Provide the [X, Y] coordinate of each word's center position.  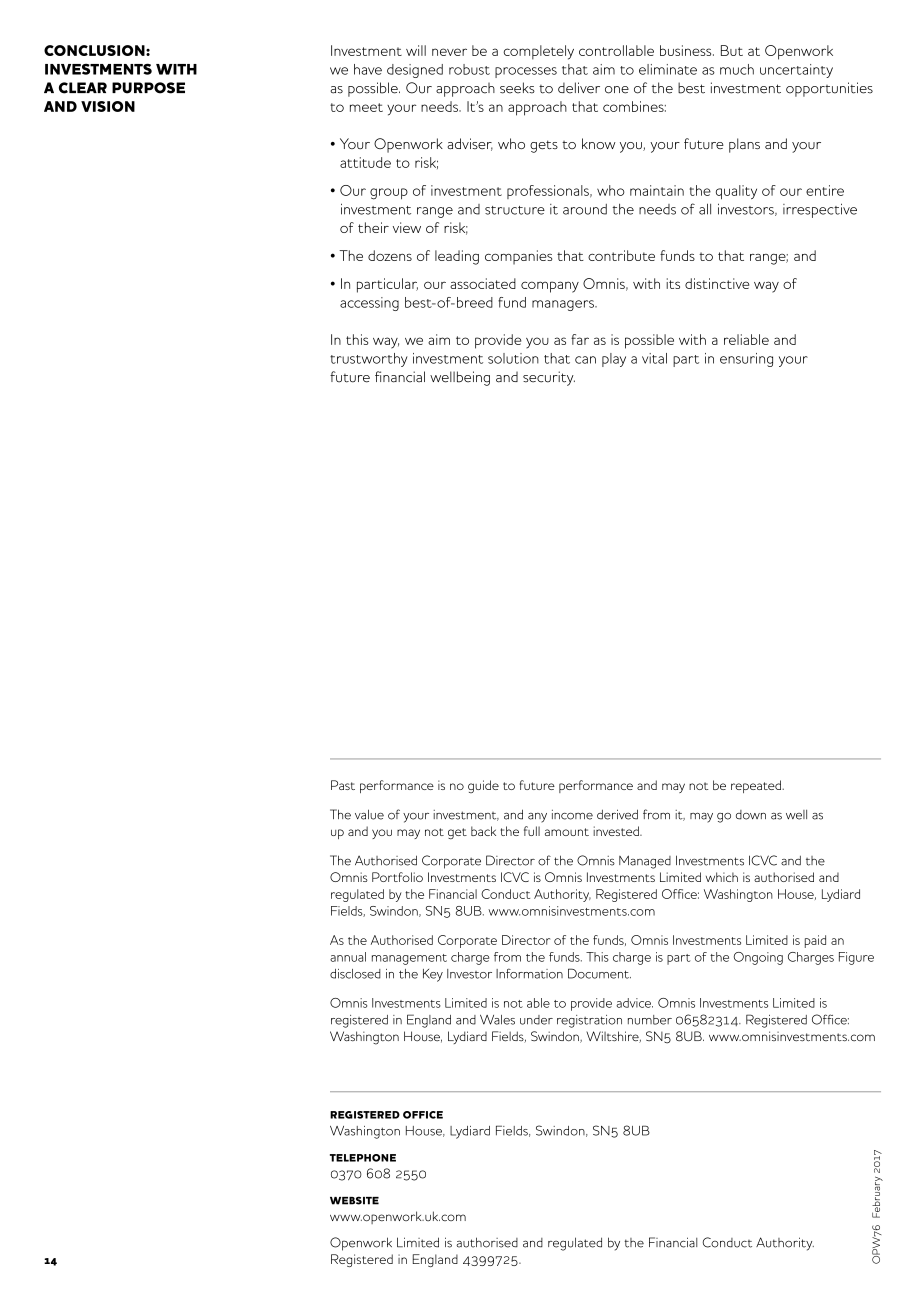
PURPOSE [148, 88]
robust [469, 69]
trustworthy [369, 360]
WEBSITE [354, 1200]
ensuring [746, 360]
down [751, 815]
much [737, 69]
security [549, 378]
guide [483, 786]
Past [343, 785]
